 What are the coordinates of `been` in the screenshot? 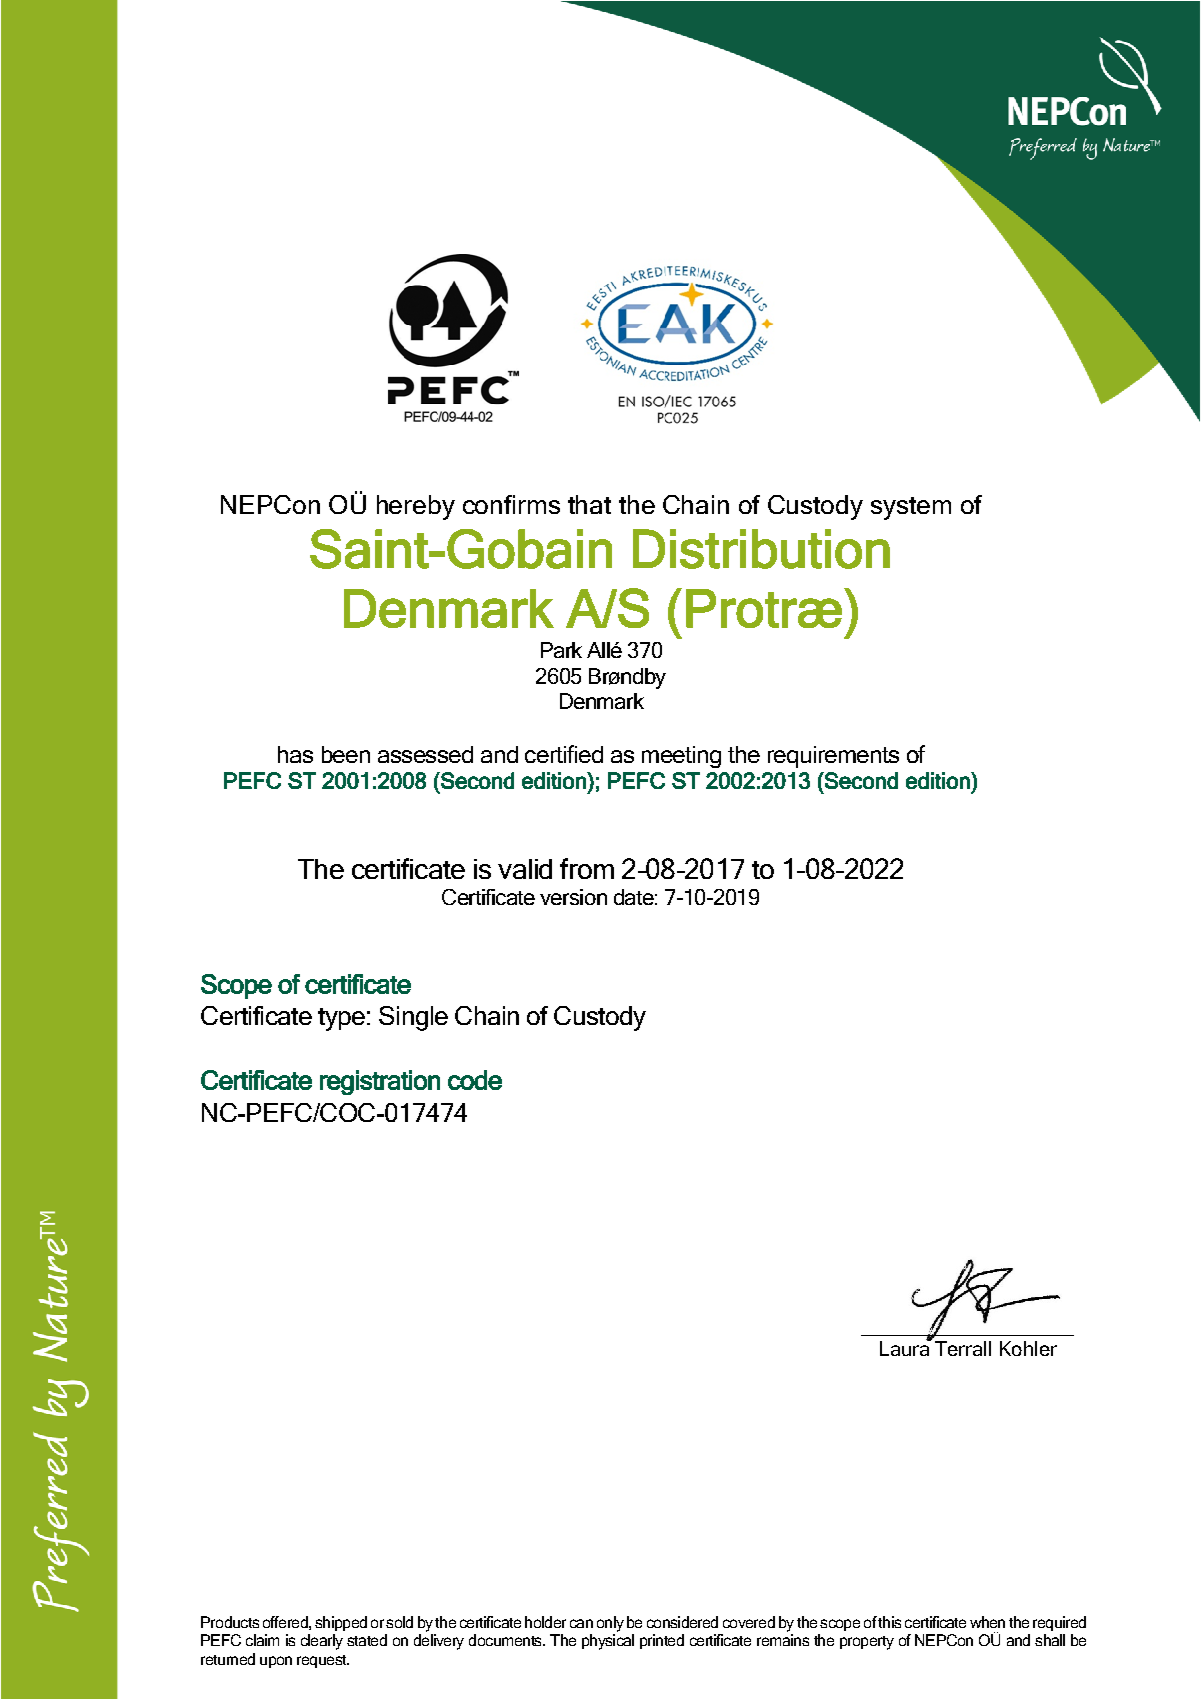 It's located at (346, 754).
